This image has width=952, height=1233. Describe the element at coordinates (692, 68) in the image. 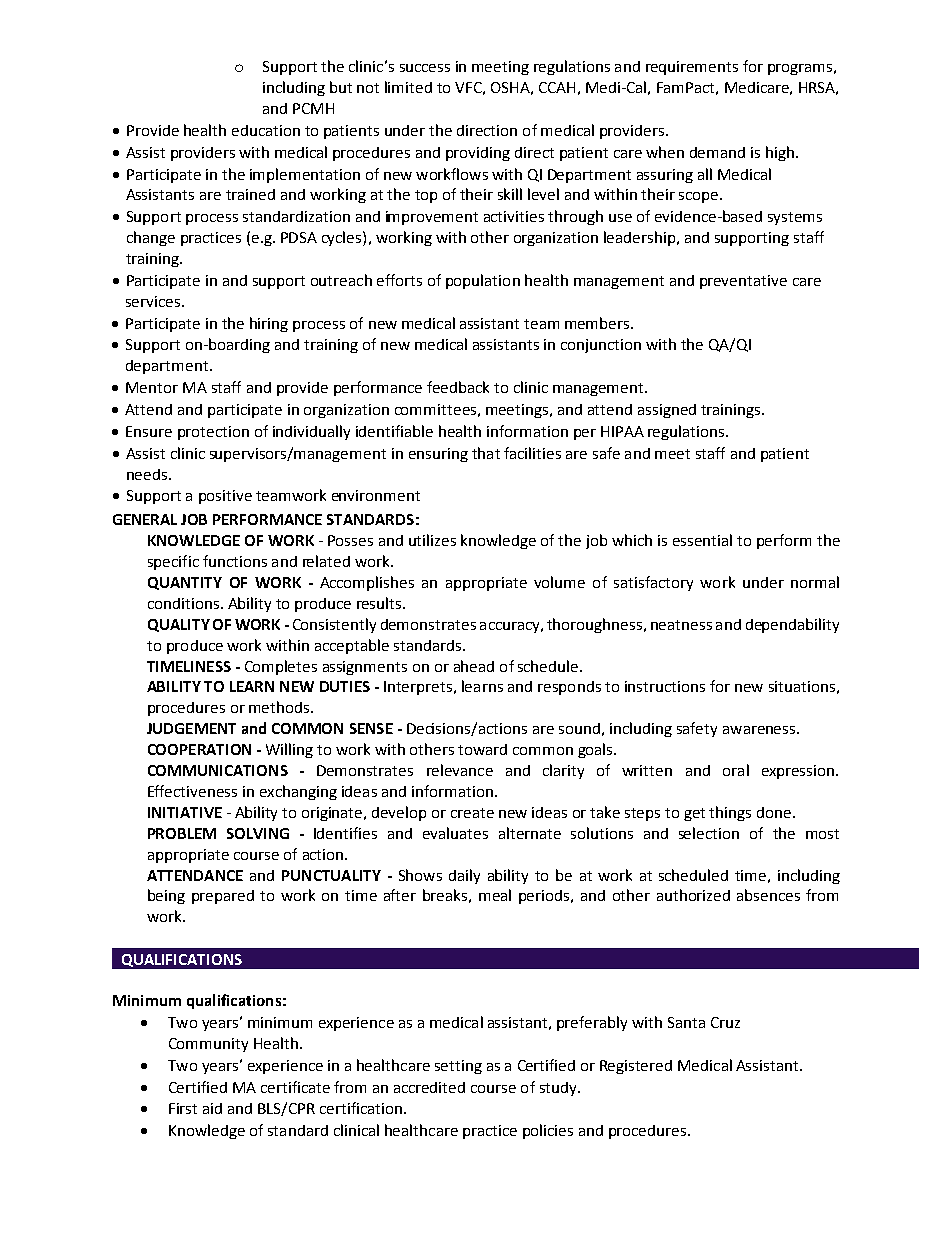

I see `requirements` at that location.
